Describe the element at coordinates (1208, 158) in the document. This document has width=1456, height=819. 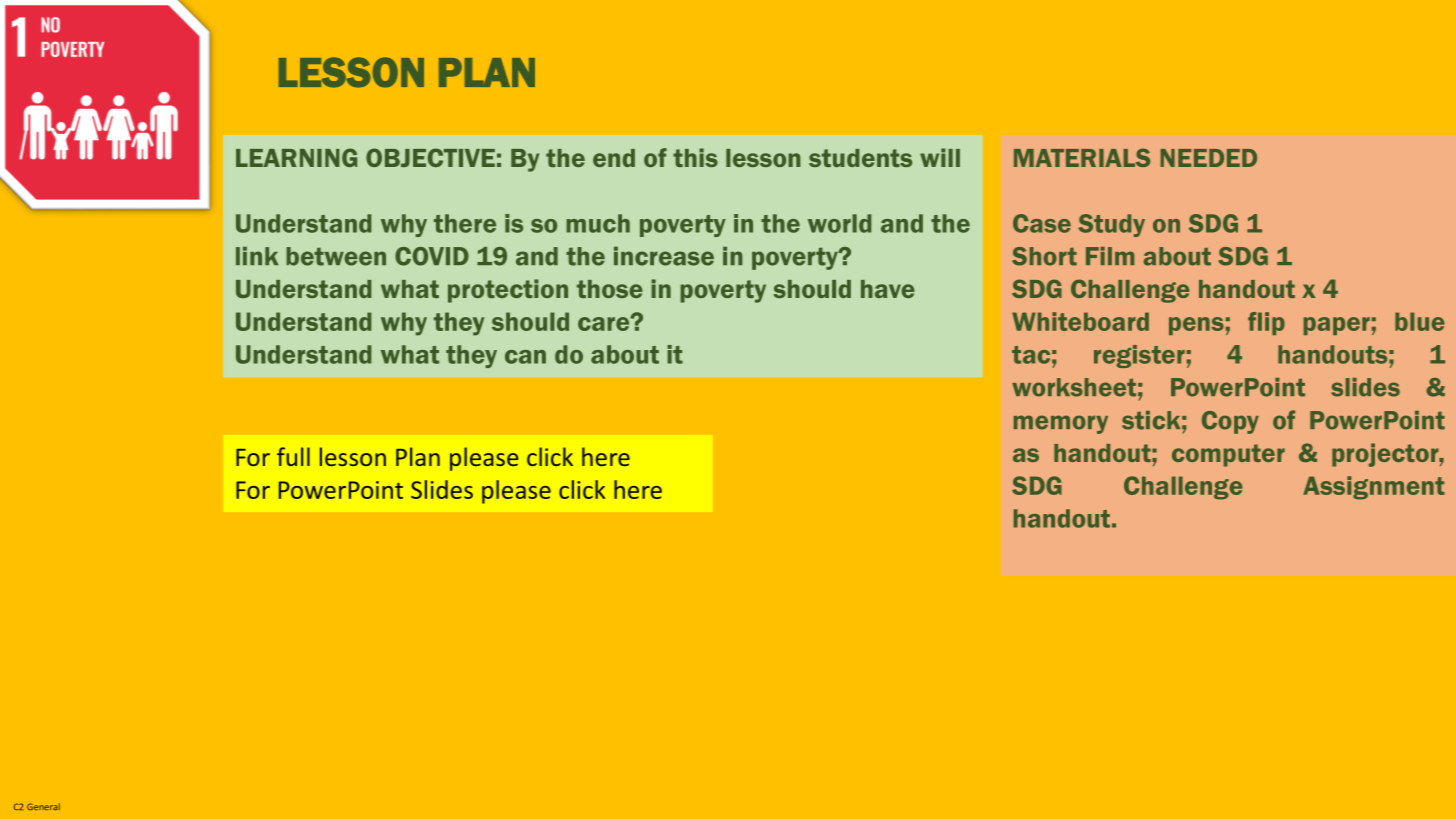
I see `NEEDED` at that location.
